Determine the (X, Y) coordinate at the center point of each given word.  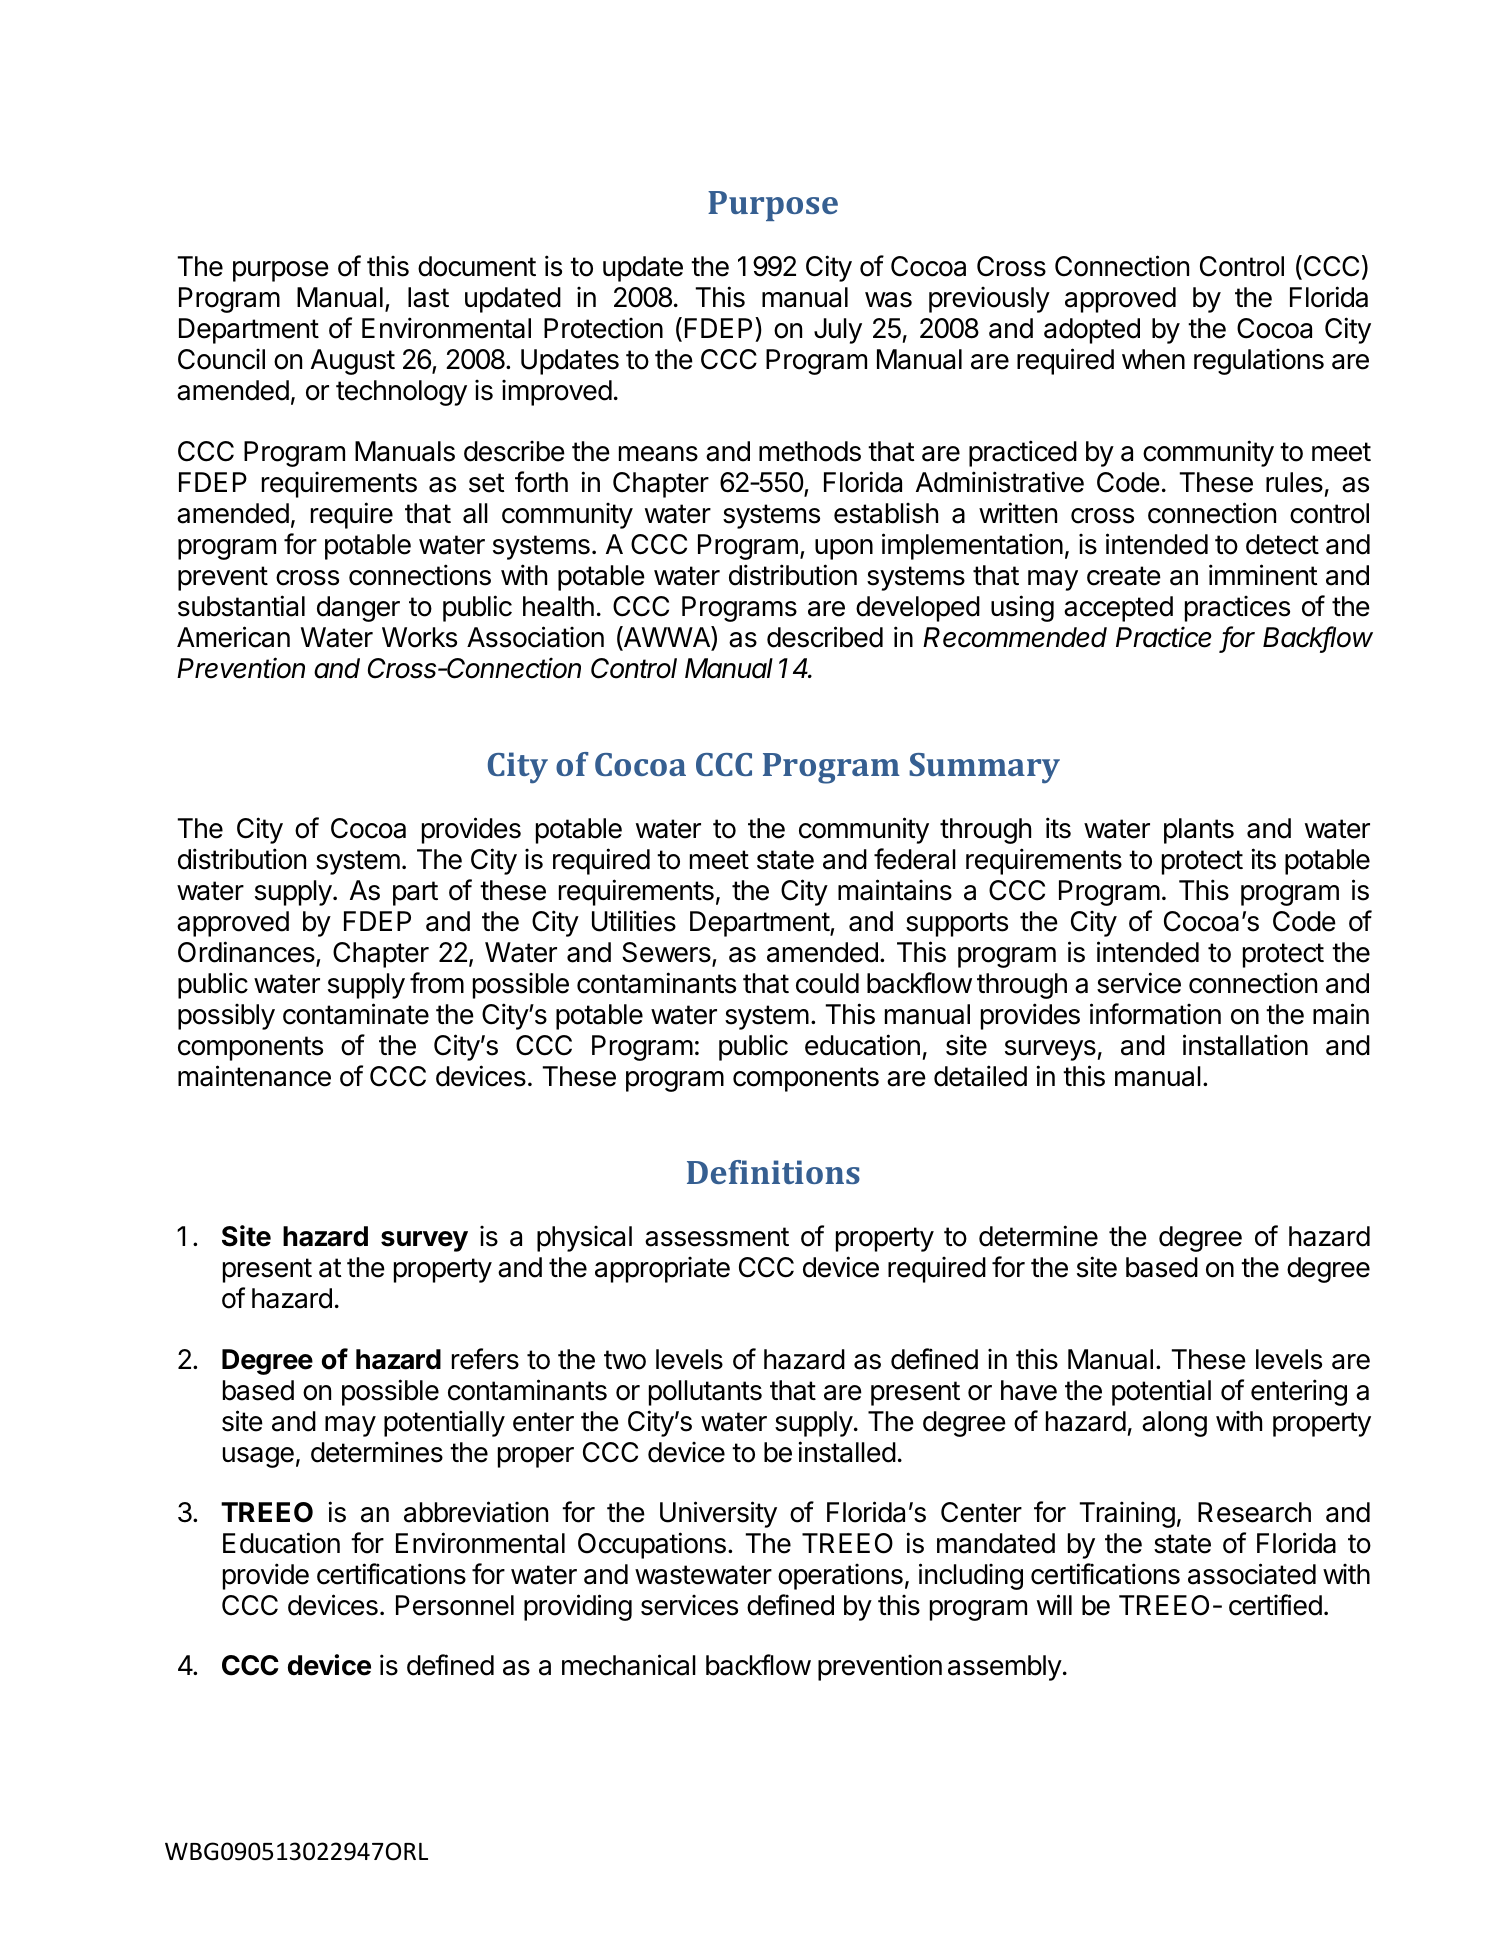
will (1054, 1604)
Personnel (455, 1605)
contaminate (356, 1014)
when (1153, 359)
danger (358, 609)
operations (840, 1576)
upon (844, 549)
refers (485, 1359)
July (838, 331)
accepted (1118, 609)
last (428, 297)
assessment (717, 1237)
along (1174, 1424)
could (827, 983)
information (1155, 1014)
